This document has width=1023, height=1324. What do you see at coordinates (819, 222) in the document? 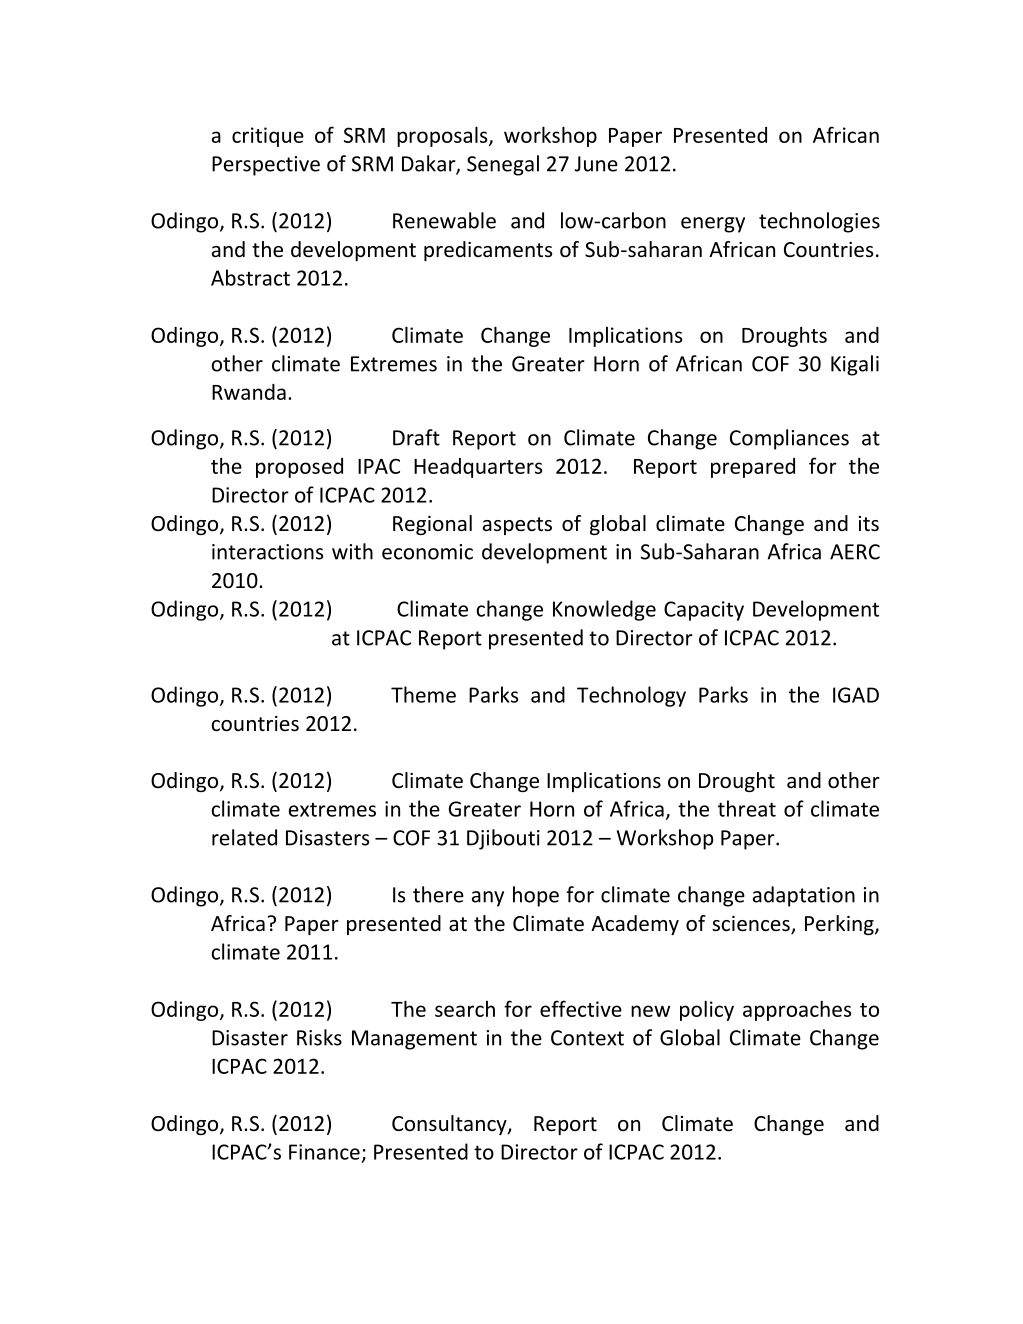
I see `technologies` at bounding box center [819, 222].
